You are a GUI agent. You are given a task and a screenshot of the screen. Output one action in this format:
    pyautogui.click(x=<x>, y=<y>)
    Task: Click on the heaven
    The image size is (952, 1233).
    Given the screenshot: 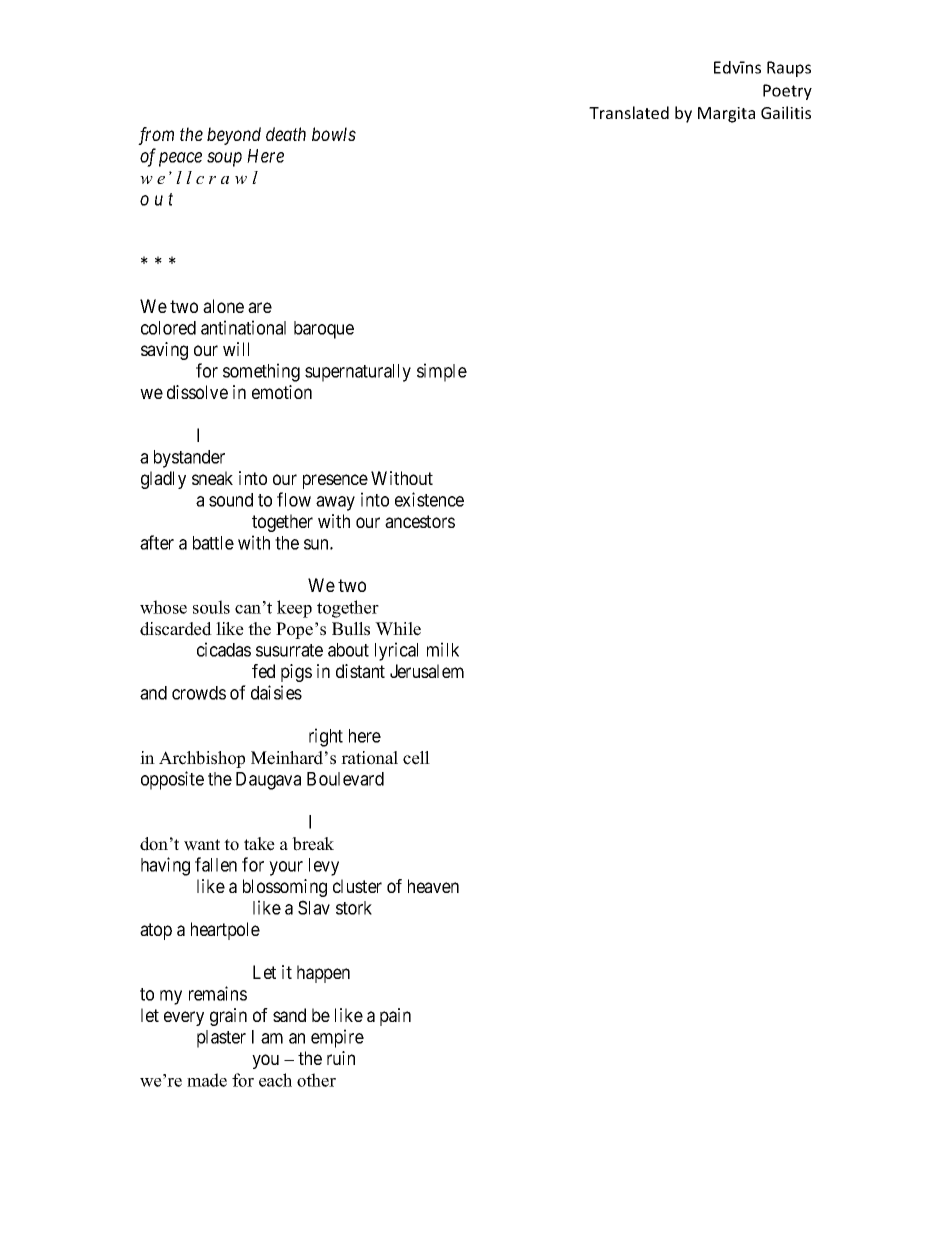 What is the action you would take?
    pyautogui.click(x=433, y=886)
